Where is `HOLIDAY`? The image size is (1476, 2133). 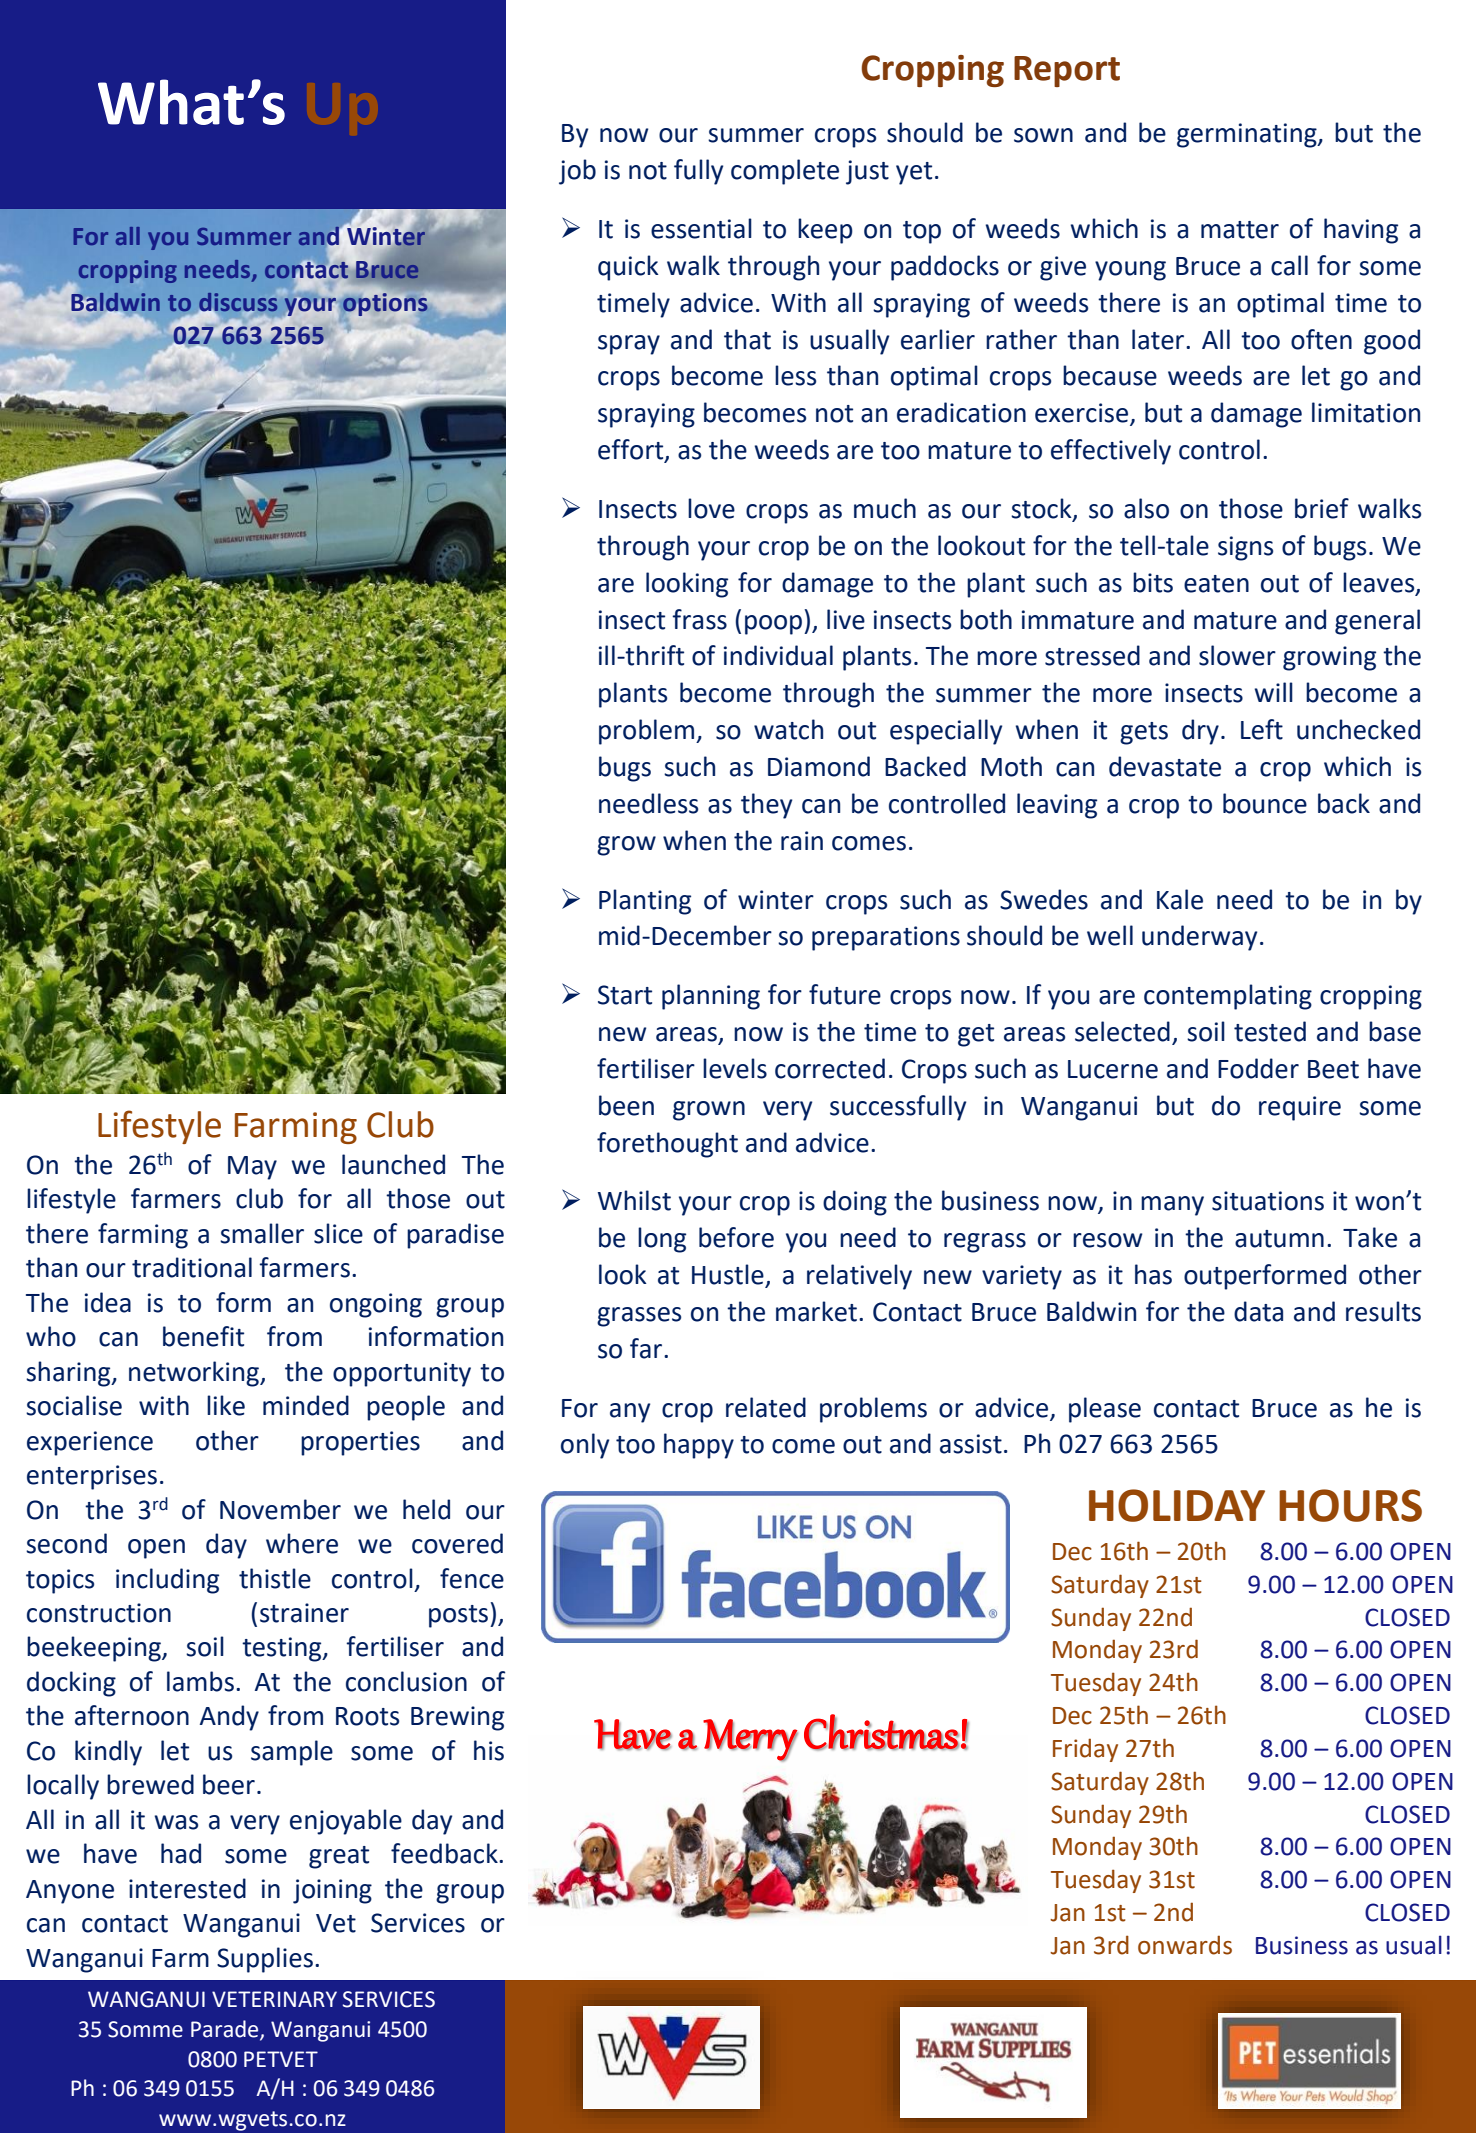 HOLIDAY is located at coordinates (1177, 1505).
